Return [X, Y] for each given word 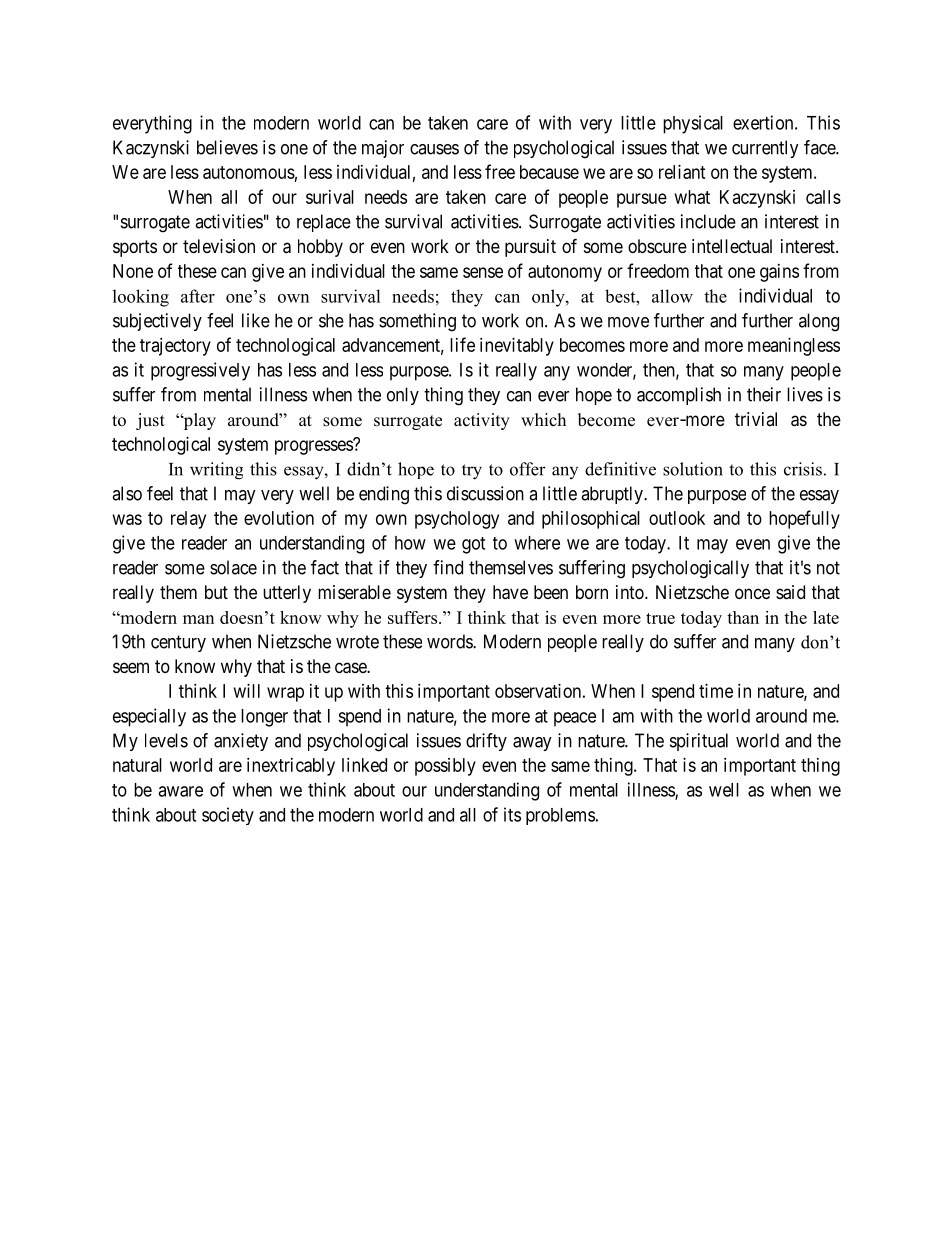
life [462, 344]
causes [434, 149]
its [512, 814]
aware [180, 791]
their [764, 394]
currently [765, 149]
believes [227, 147]
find [448, 567]
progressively [200, 371]
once [752, 593]
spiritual [699, 742]
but [216, 592]
